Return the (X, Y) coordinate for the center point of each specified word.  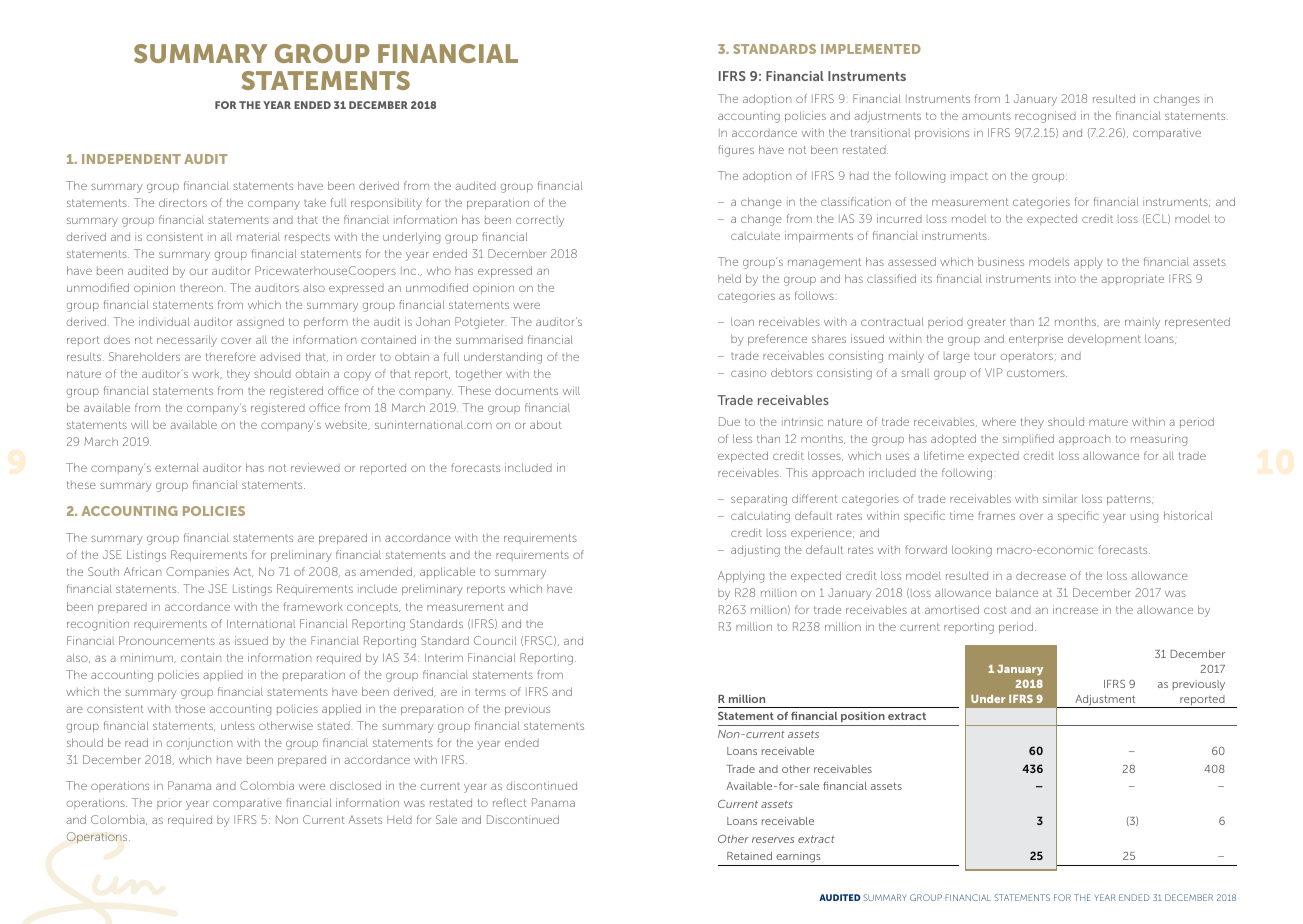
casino (748, 372)
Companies (197, 572)
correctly (540, 221)
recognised (1045, 117)
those (190, 709)
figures (736, 151)
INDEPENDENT (131, 159)
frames (996, 515)
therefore (231, 356)
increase (1075, 609)
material (258, 236)
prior (169, 803)
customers (1037, 373)
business (1001, 261)
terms (490, 692)
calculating (760, 517)
